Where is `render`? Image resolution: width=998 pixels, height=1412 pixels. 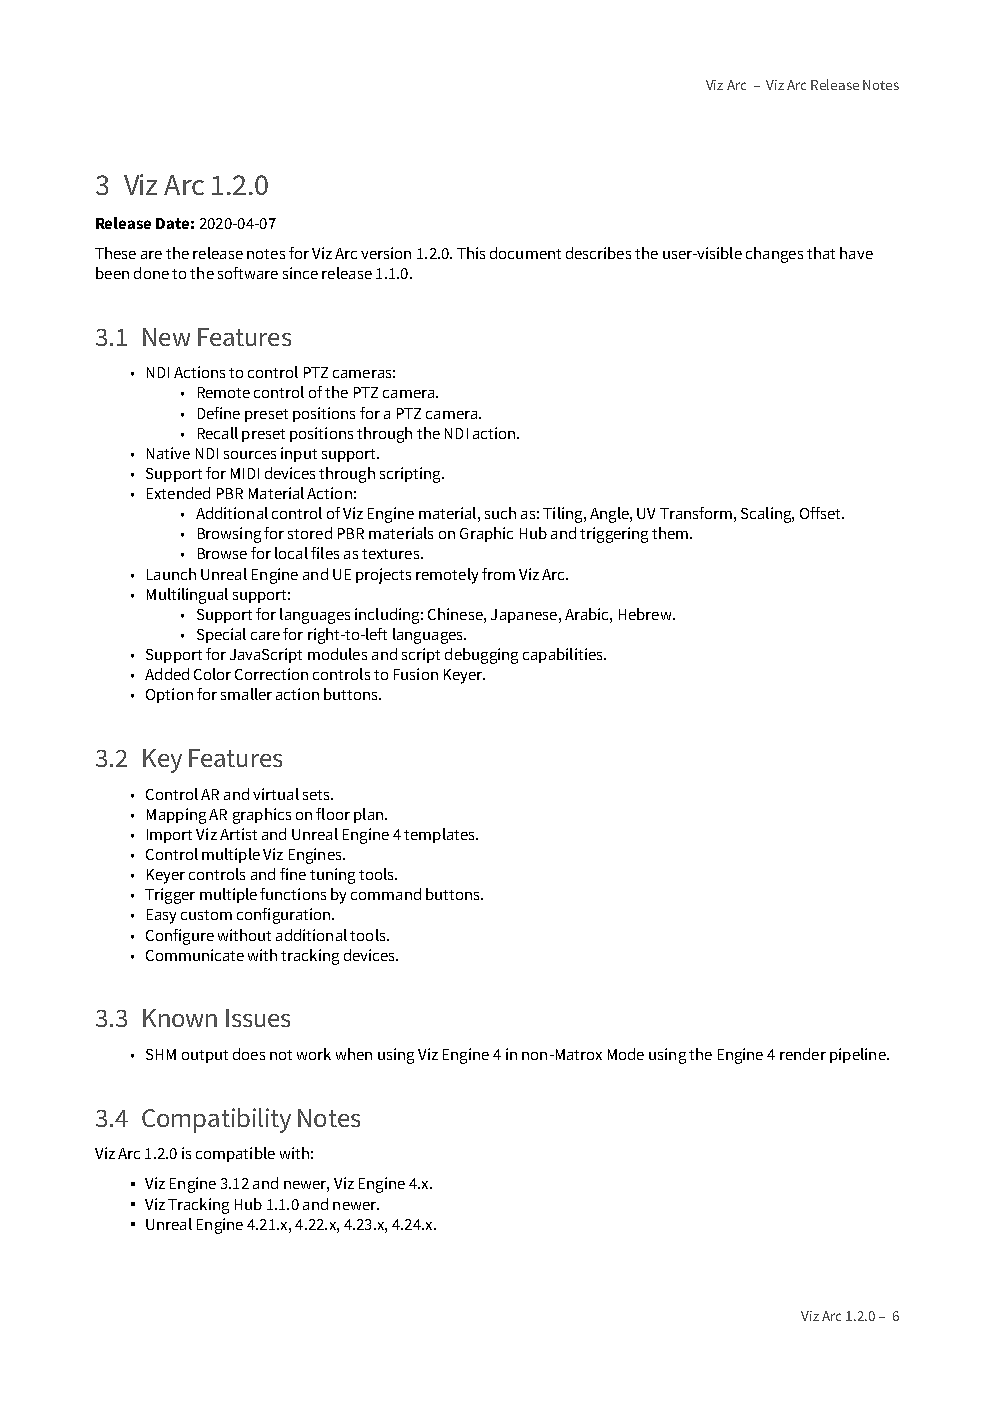 render is located at coordinates (803, 1054).
